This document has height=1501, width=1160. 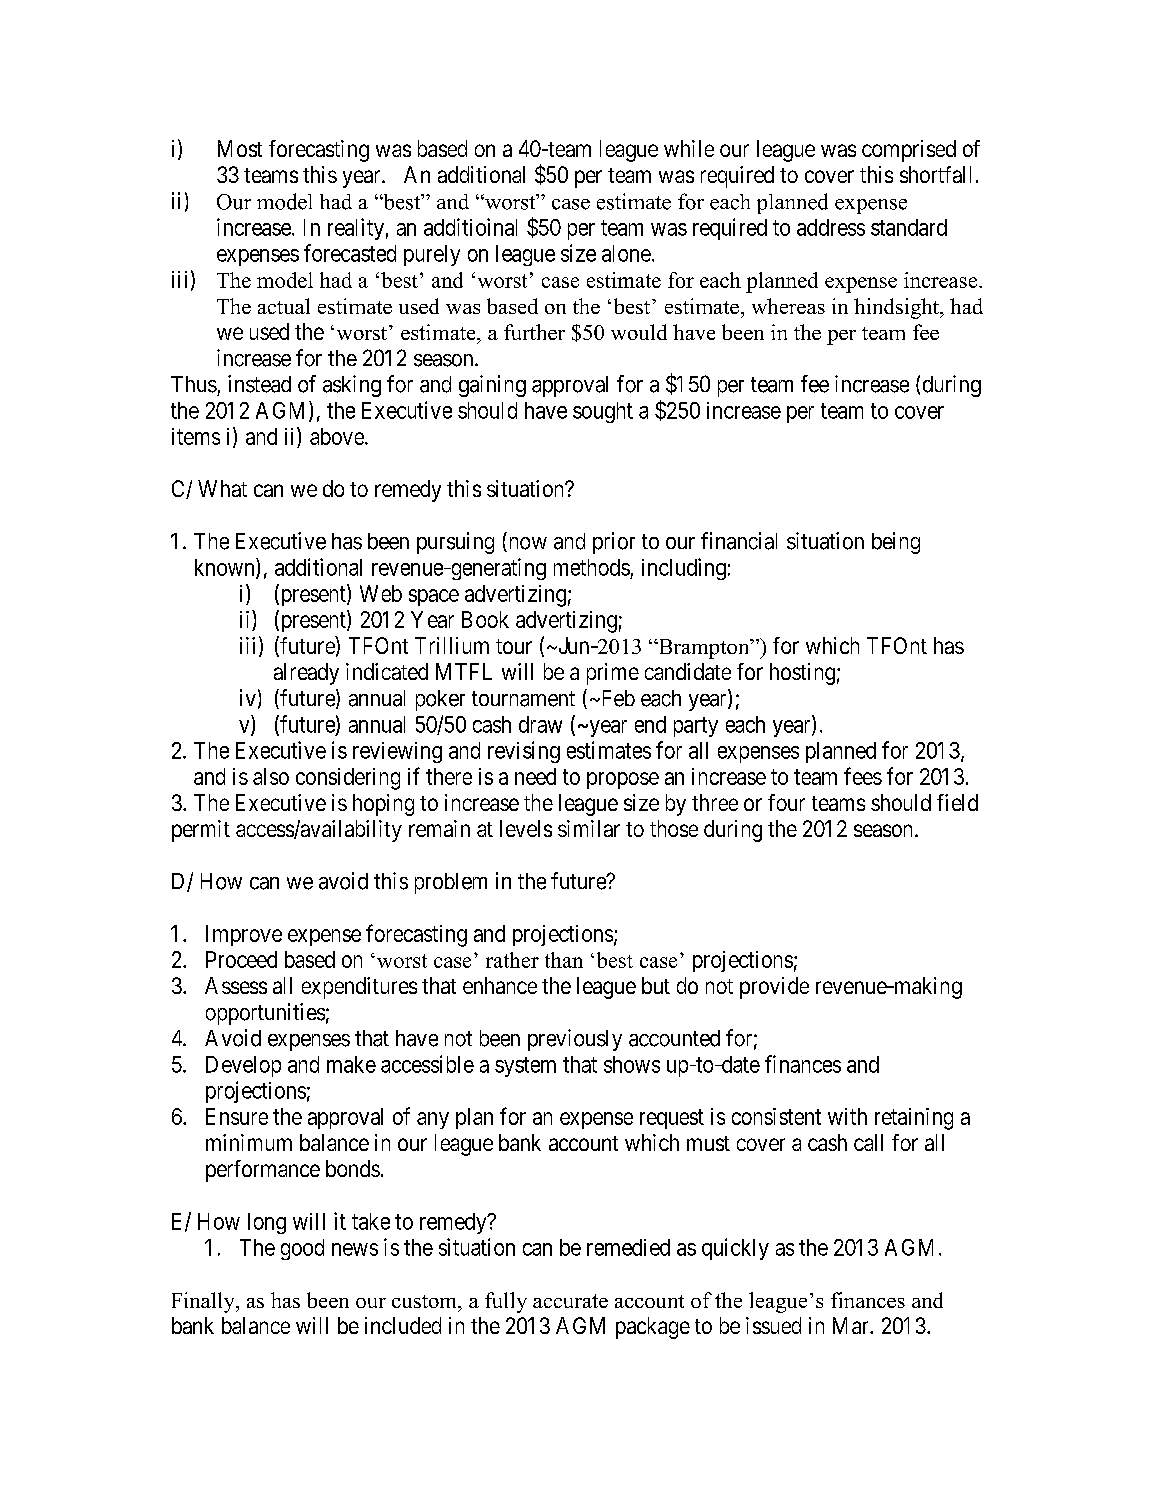 I want to click on fees, so click(x=863, y=776).
